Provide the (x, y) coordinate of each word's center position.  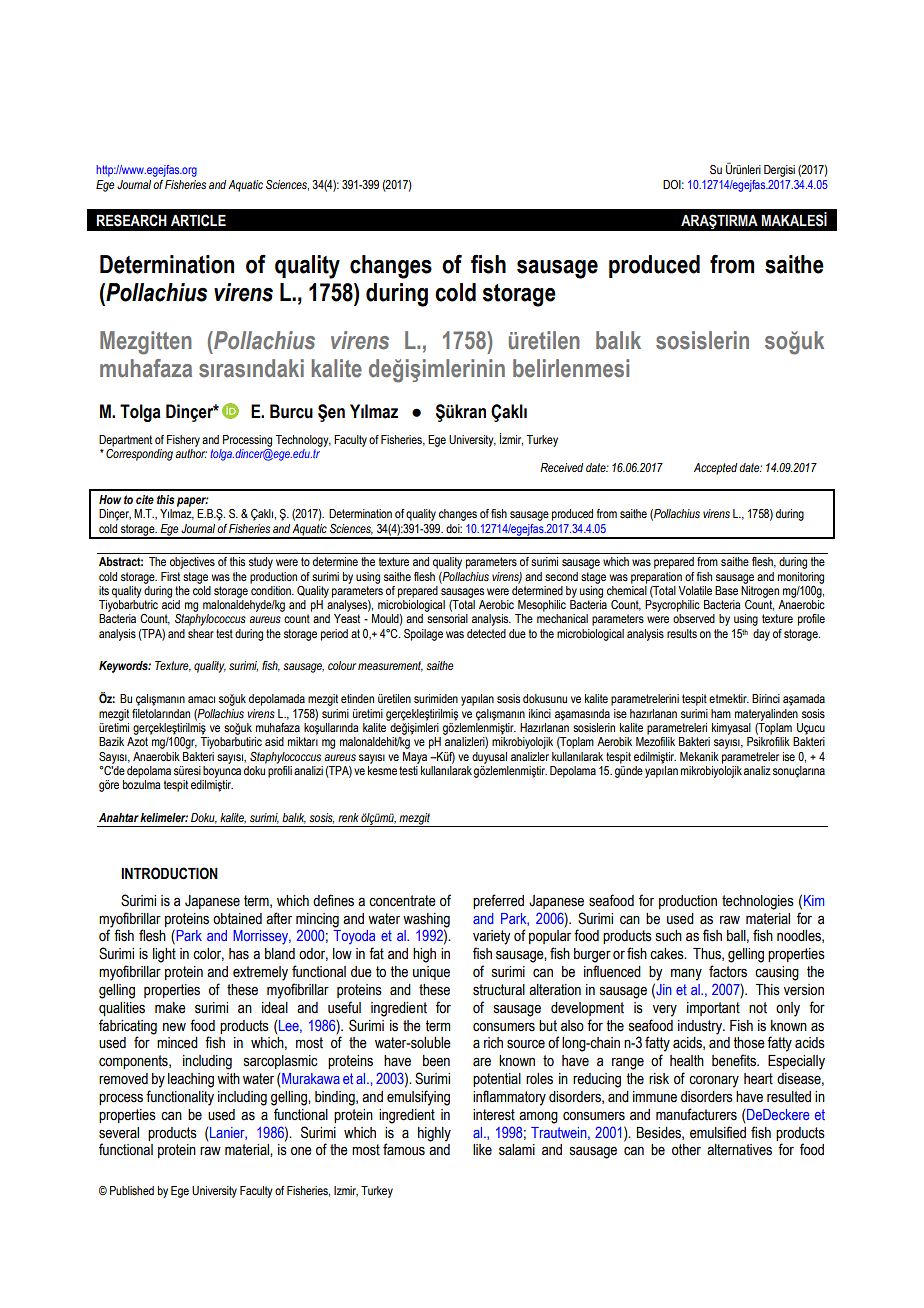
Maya (415, 758)
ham (721, 713)
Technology (303, 441)
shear (201, 633)
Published (132, 1190)
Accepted (715, 469)
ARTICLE (198, 220)
